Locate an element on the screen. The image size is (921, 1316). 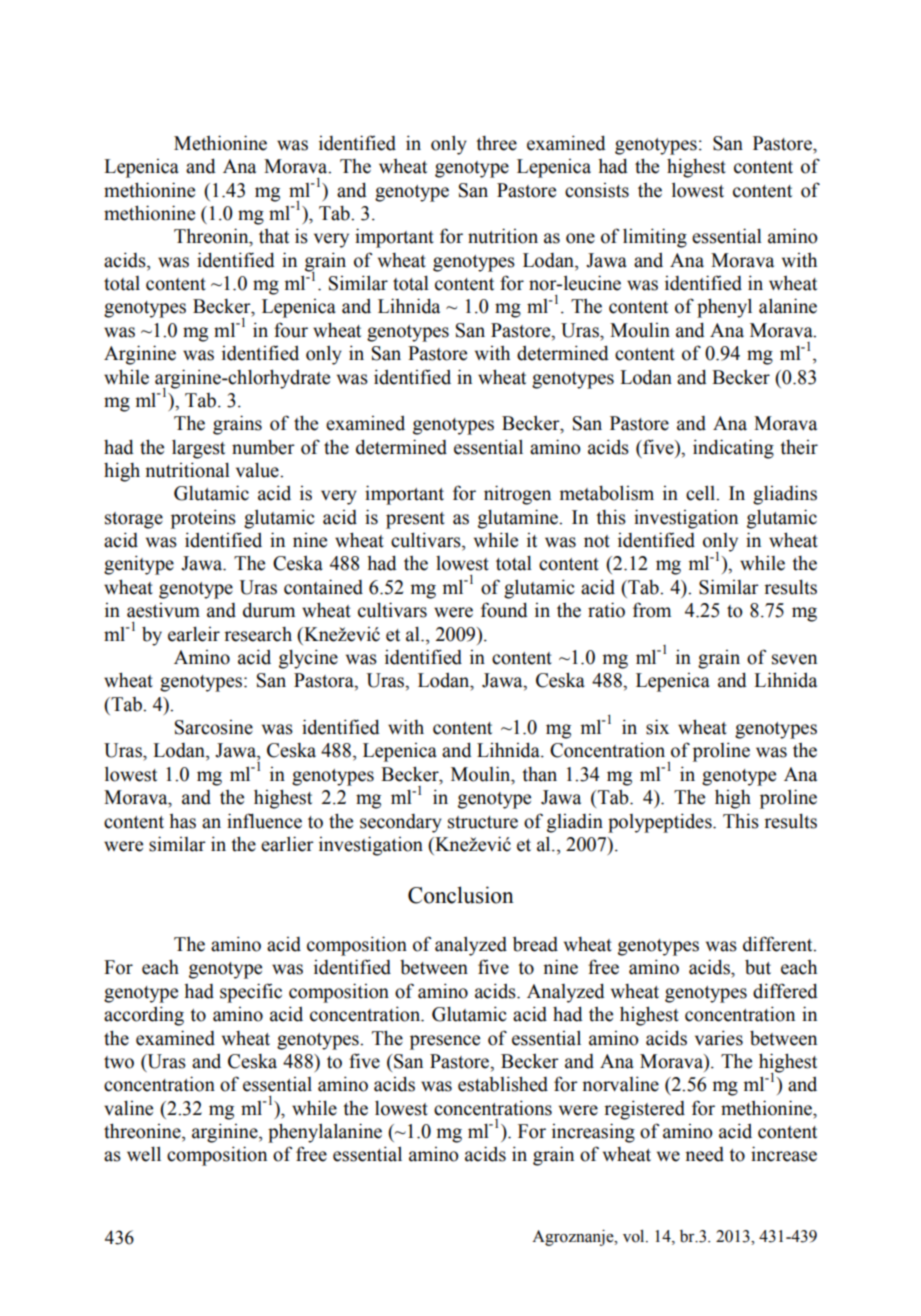
three is located at coordinates (496, 143).
